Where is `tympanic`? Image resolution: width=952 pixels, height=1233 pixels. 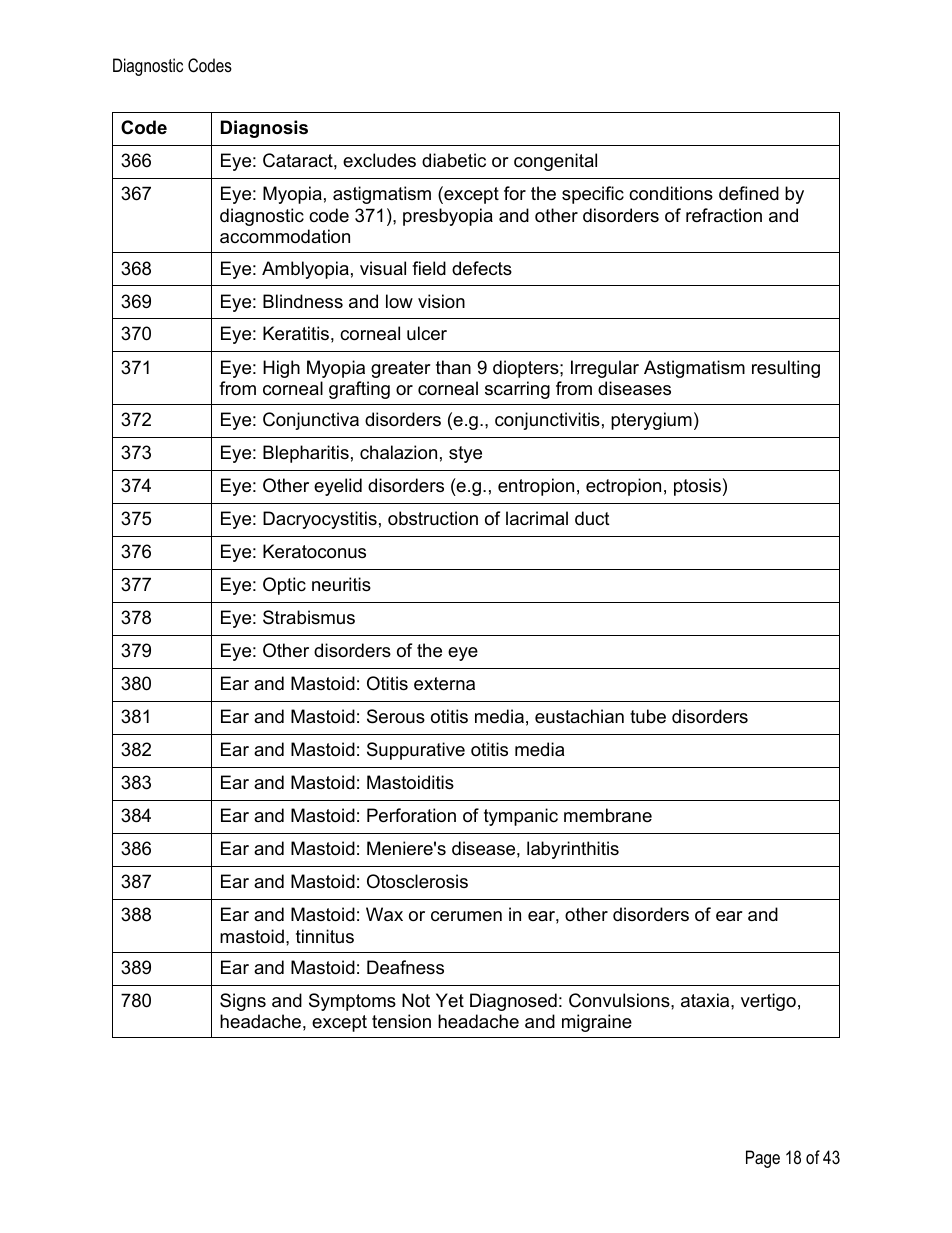 tympanic is located at coordinates (521, 817).
